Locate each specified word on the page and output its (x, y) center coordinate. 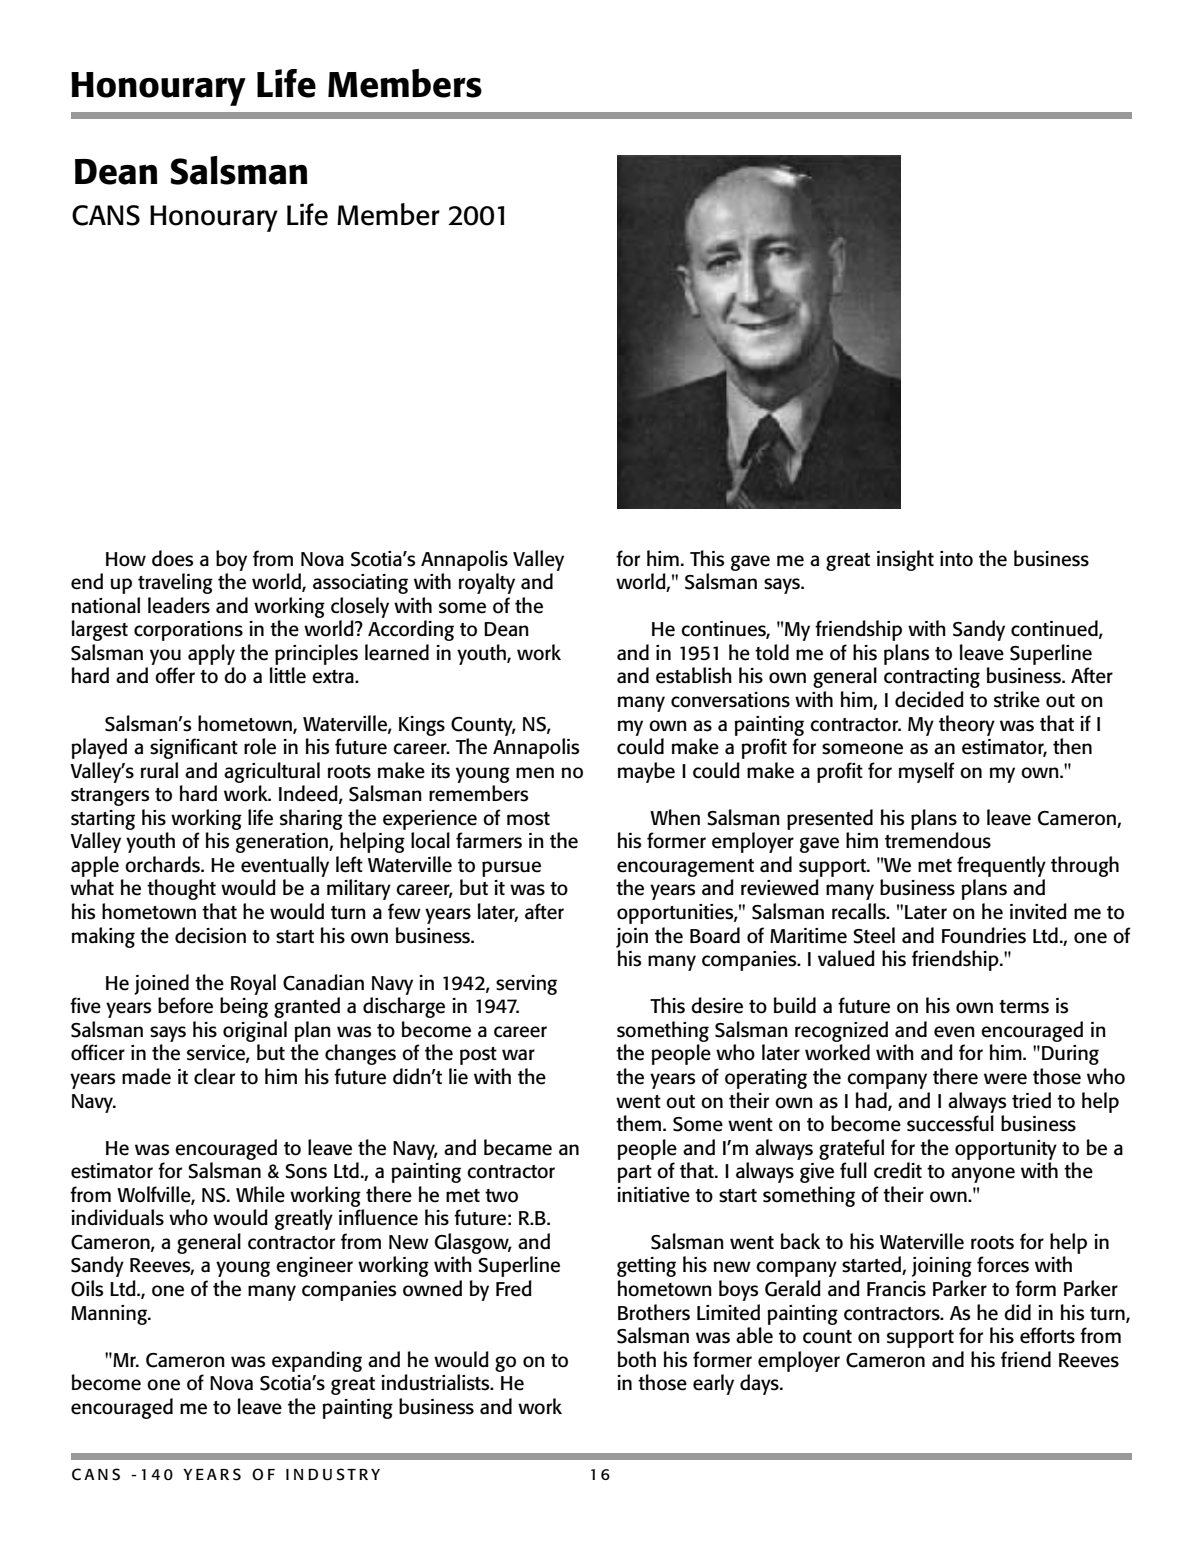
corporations (188, 631)
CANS (106, 215)
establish (694, 675)
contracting (932, 678)
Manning (110, 1315)
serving (526, 985)
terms (1024, 1007)
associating (360, 584)
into (956, 559)
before (185, 1005)
